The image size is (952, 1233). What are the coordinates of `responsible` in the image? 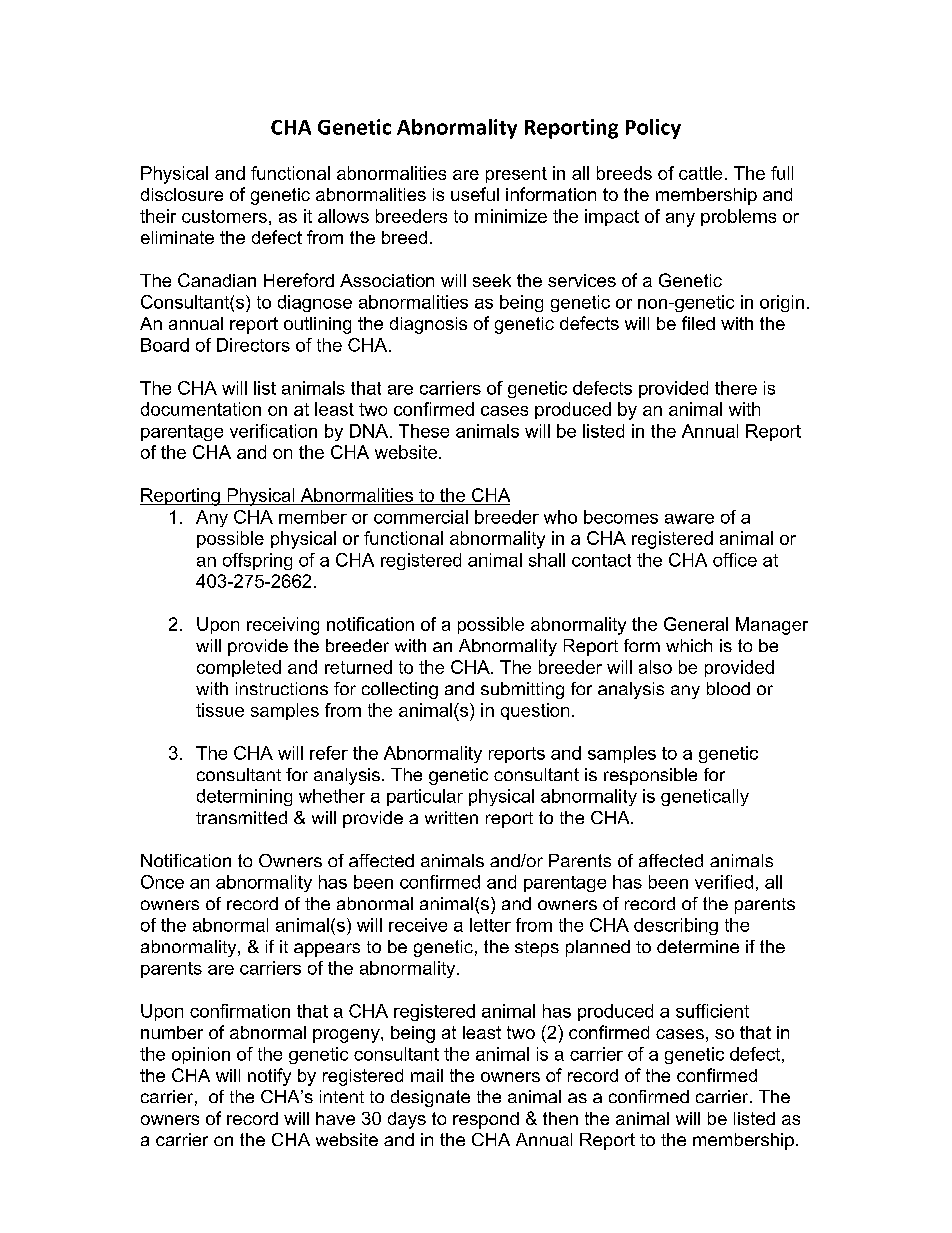 It's located at (650, 776).
